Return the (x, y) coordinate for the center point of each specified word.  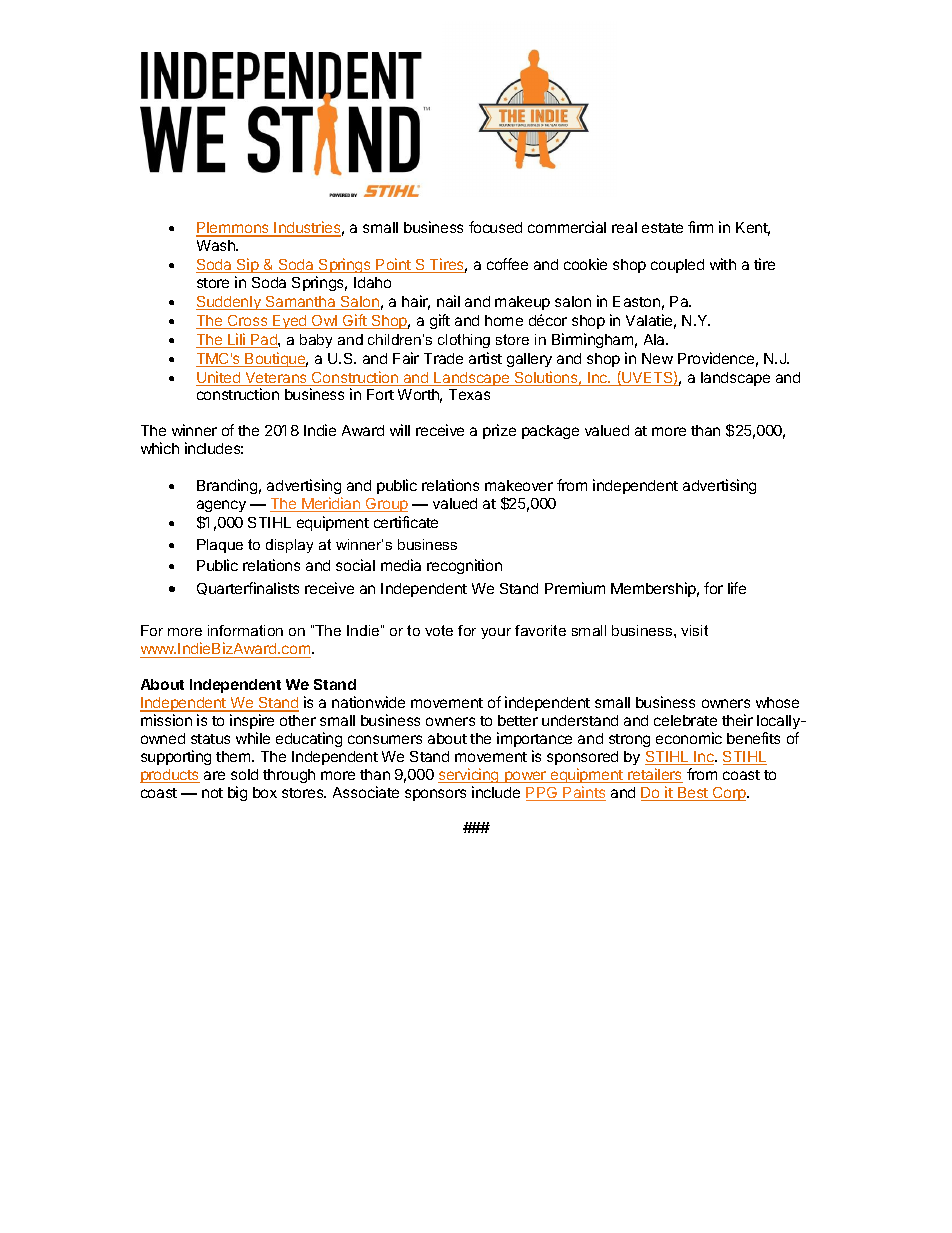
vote (439, 630)
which (160, 448)
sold (244, 774)
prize (499, 431)
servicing (469, 775)
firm (700, 227)
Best (693, 794)
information (245, 630)
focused (495, 227)
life (737, 588)
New (657, 358)
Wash (217, 245)
